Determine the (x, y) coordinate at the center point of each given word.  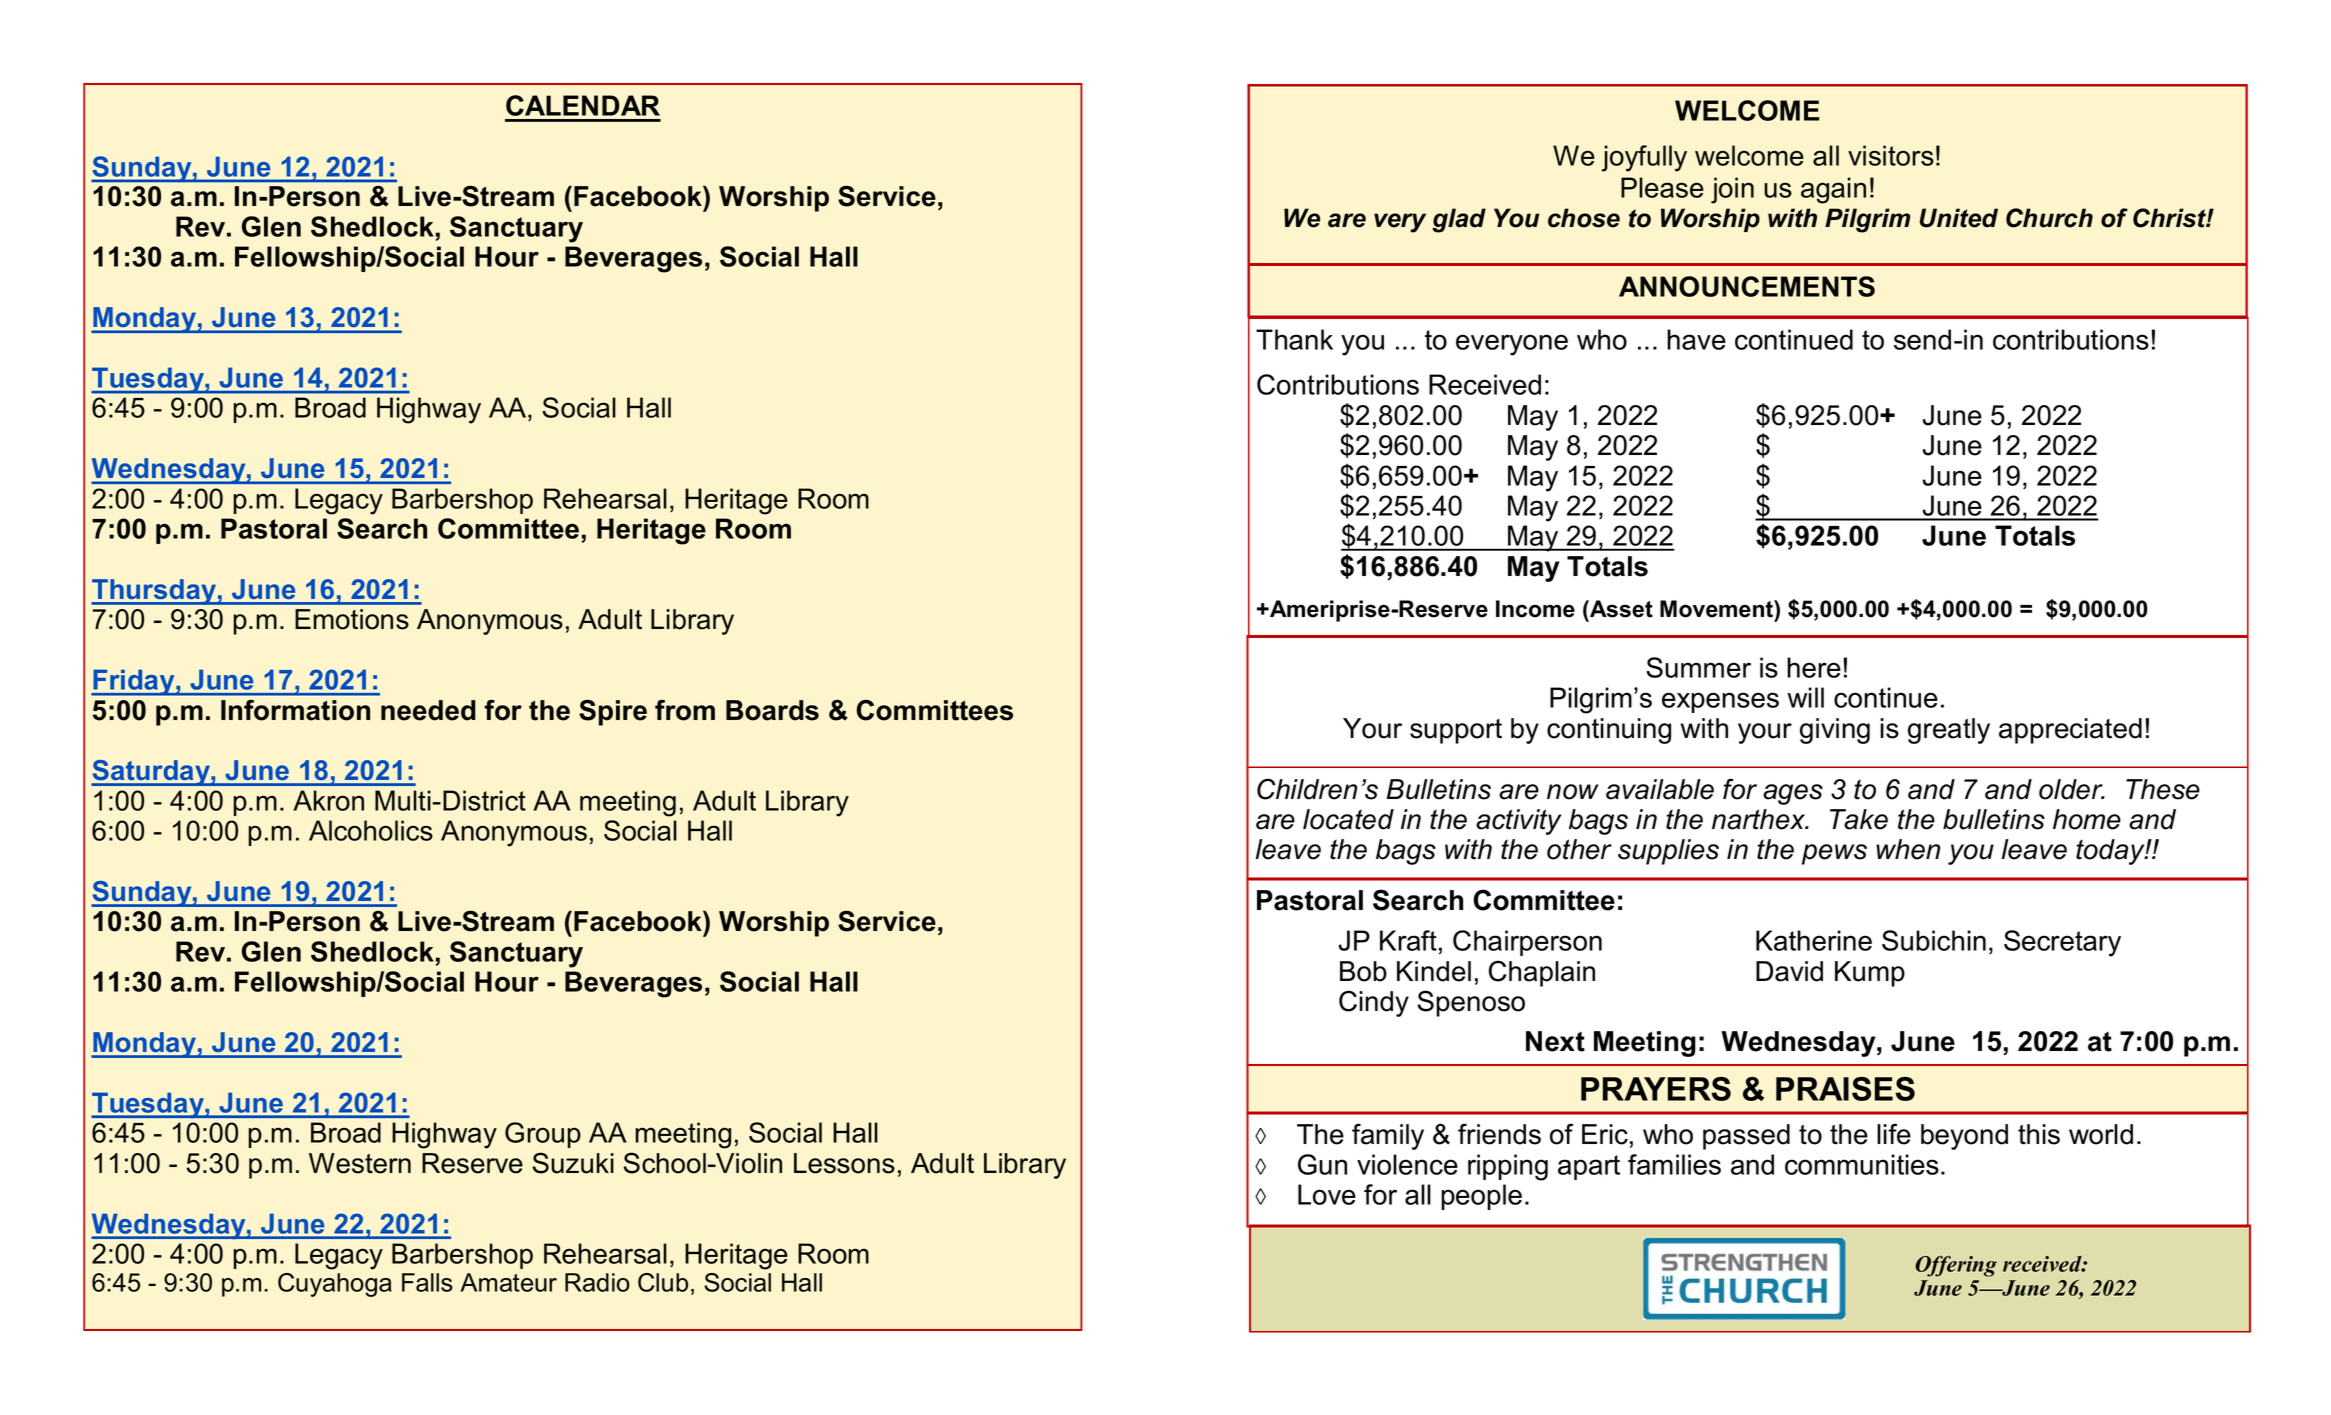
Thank (1294, 339)
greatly (1949, 731)
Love (1327, 1194)
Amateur (508, 1282)
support (1456, 731)
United (1959, 218)
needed (428, 710)
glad (1459, 220)
